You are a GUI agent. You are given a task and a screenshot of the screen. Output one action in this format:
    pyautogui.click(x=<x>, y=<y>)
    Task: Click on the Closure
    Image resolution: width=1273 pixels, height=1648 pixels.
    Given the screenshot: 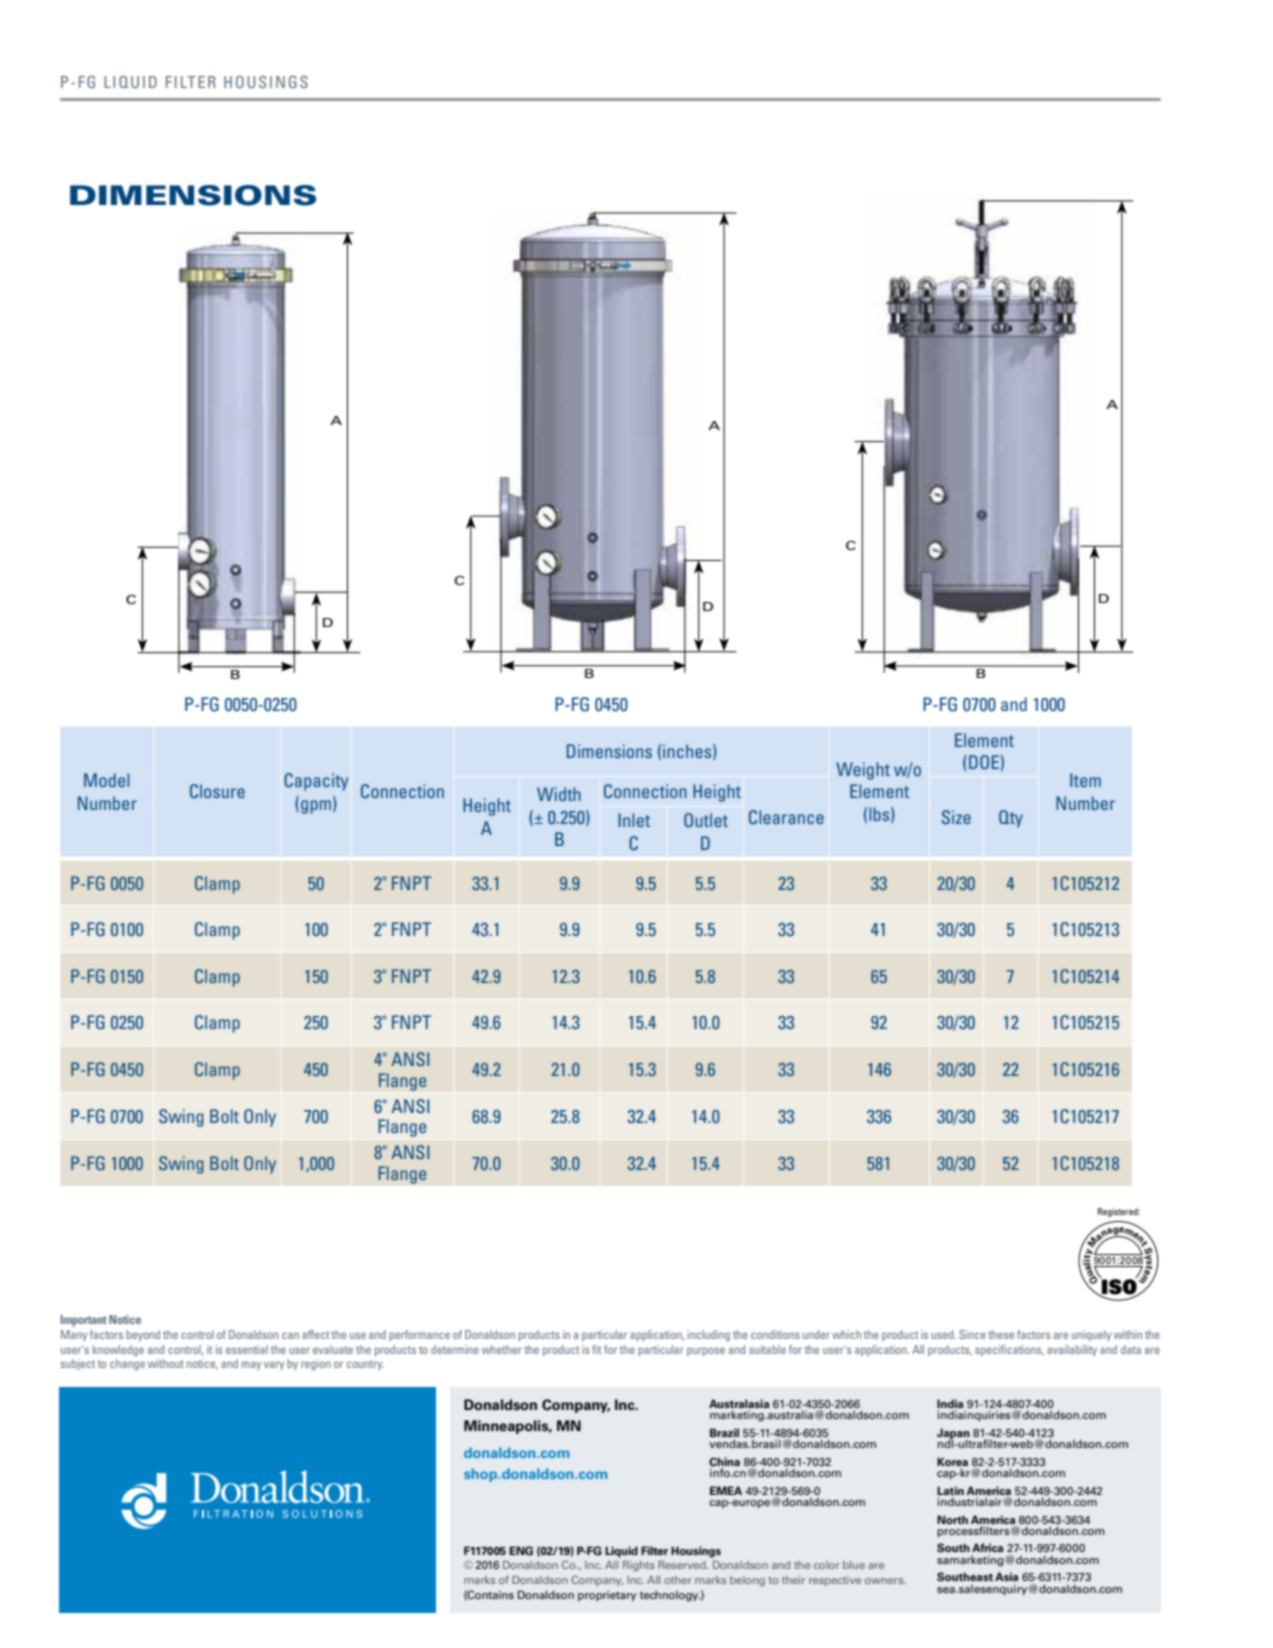 What is the action you would take?
    pyautogui.click(x=217, y=791)
